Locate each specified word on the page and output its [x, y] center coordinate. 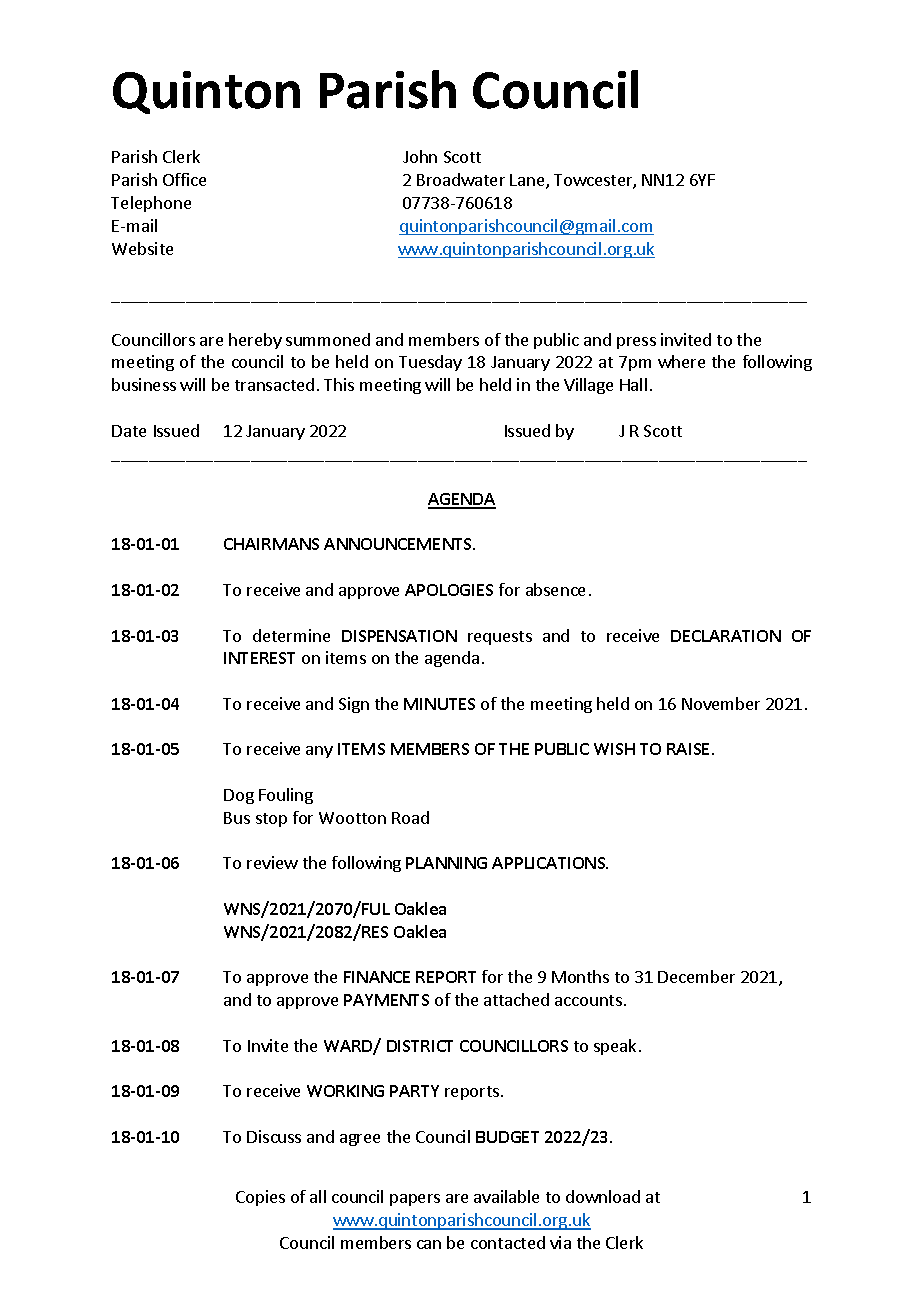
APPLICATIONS [550, 863]
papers [415, 1200]
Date [129, 431]
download [603, 1196]
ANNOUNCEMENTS [399, 544]
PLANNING [446, 863]
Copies [260, 1198]
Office [184, 179]
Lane [528, 181]
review [272, 862]
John [420, 156]
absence [555, 589]
